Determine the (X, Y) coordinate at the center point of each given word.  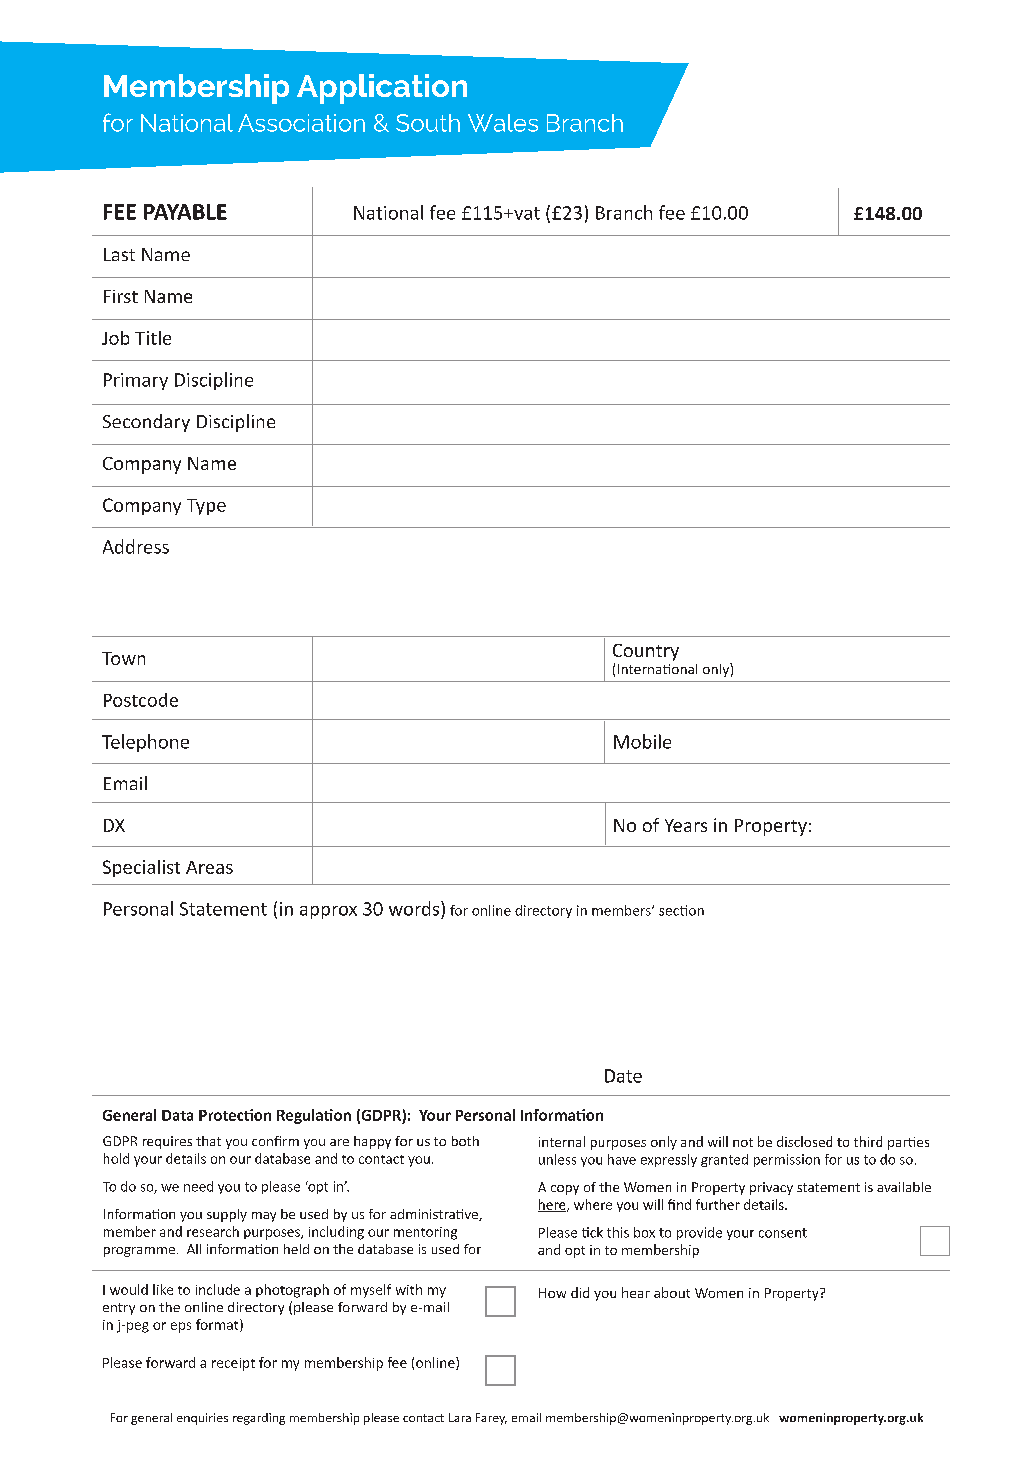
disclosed (804, 1141)
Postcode (141, 700)
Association (301, 123)
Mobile (642, 741)
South (428, 123)
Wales (503, 123)
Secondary (146, 423)
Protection (235, 1115)
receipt (233, 1364)
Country (646, 652)
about (672, 1292)
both (465, 1141)
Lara (460, 1417)
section (681, 910)
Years (686, 825)
